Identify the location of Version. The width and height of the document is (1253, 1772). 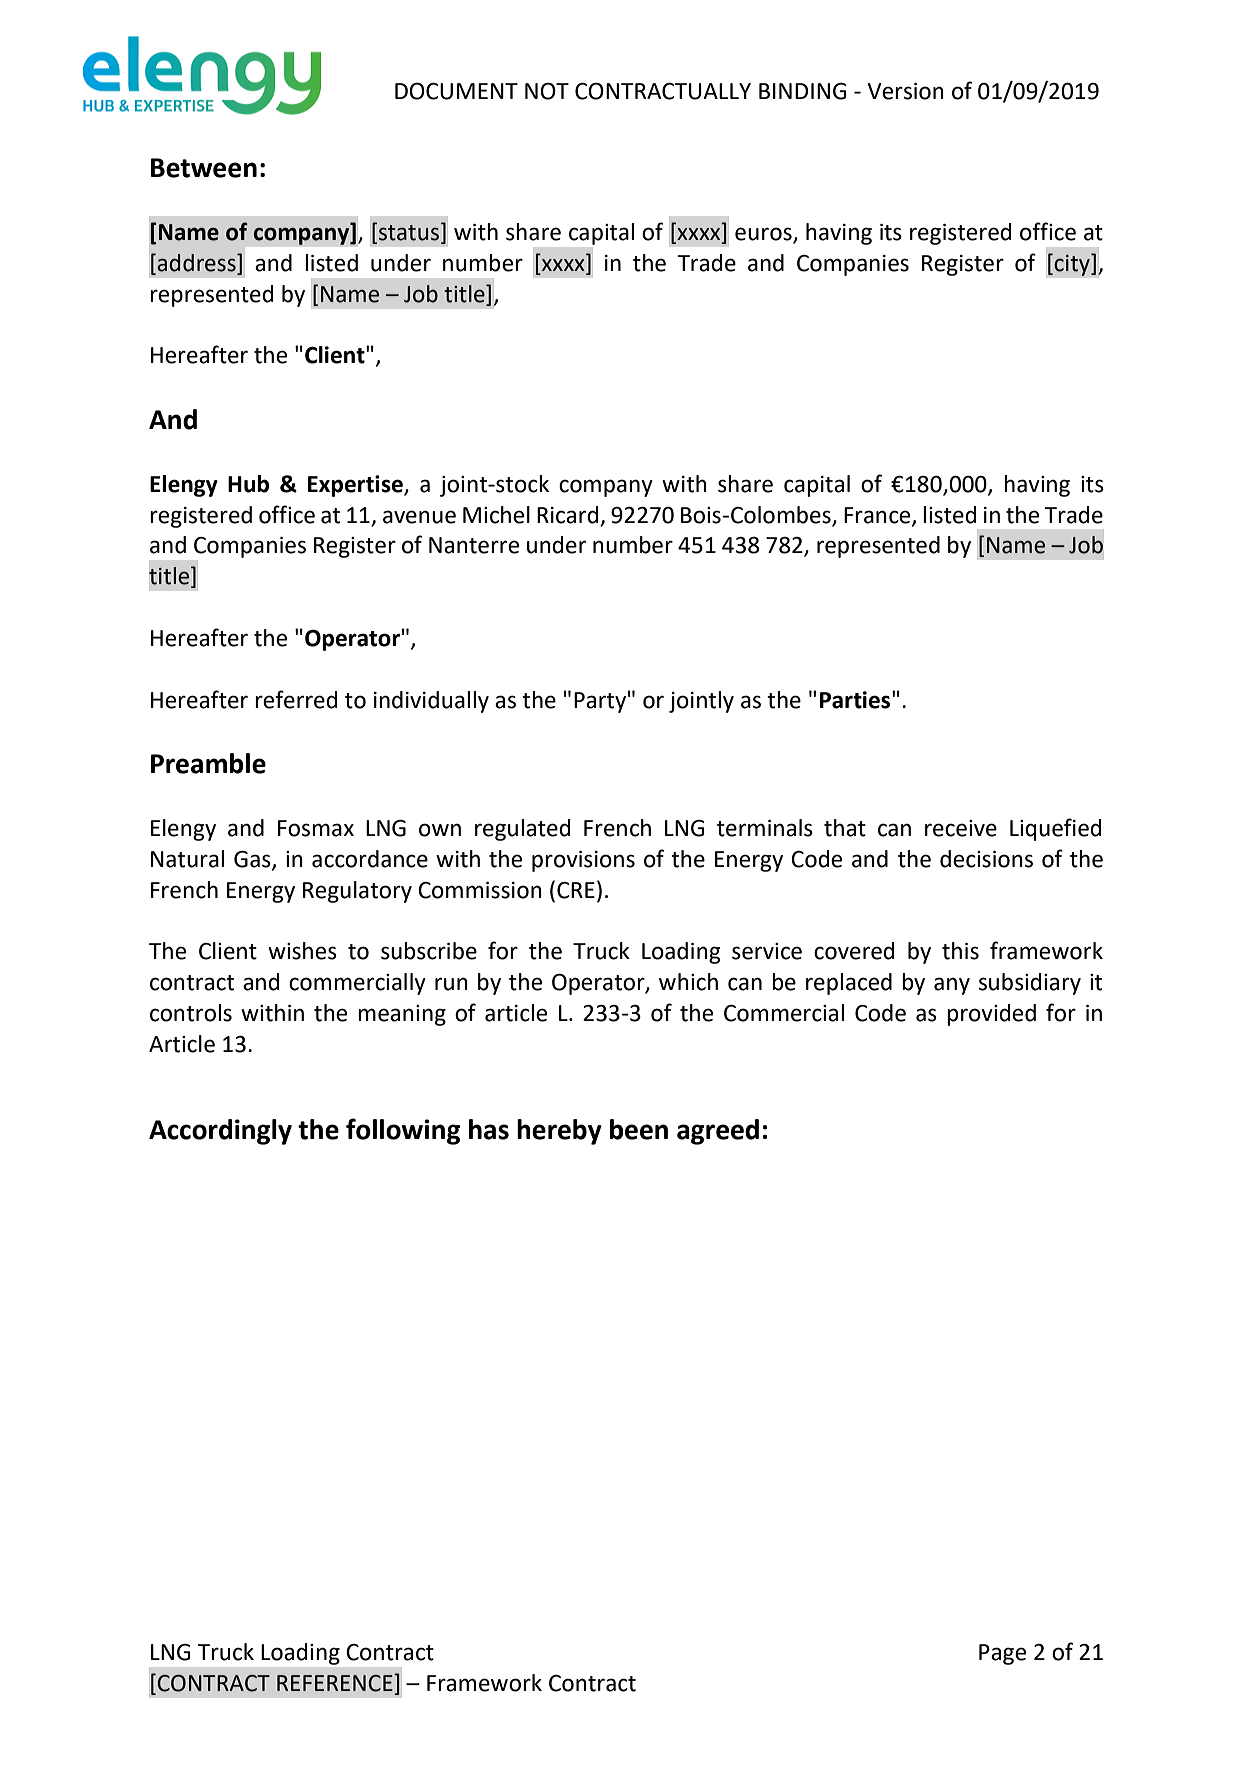
(905, 91).
